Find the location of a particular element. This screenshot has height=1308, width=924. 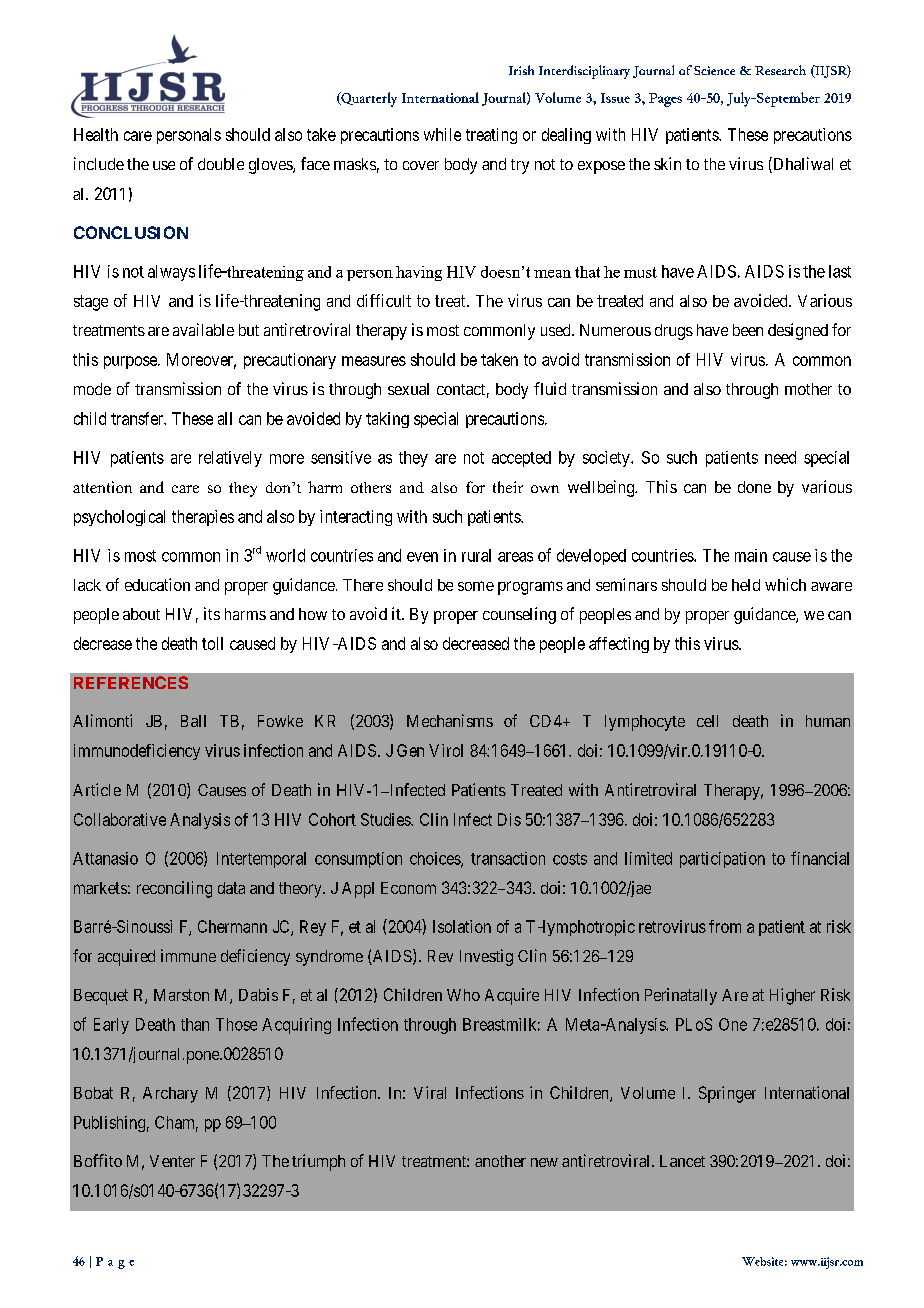

Health is located at coordinates (96, 134).
